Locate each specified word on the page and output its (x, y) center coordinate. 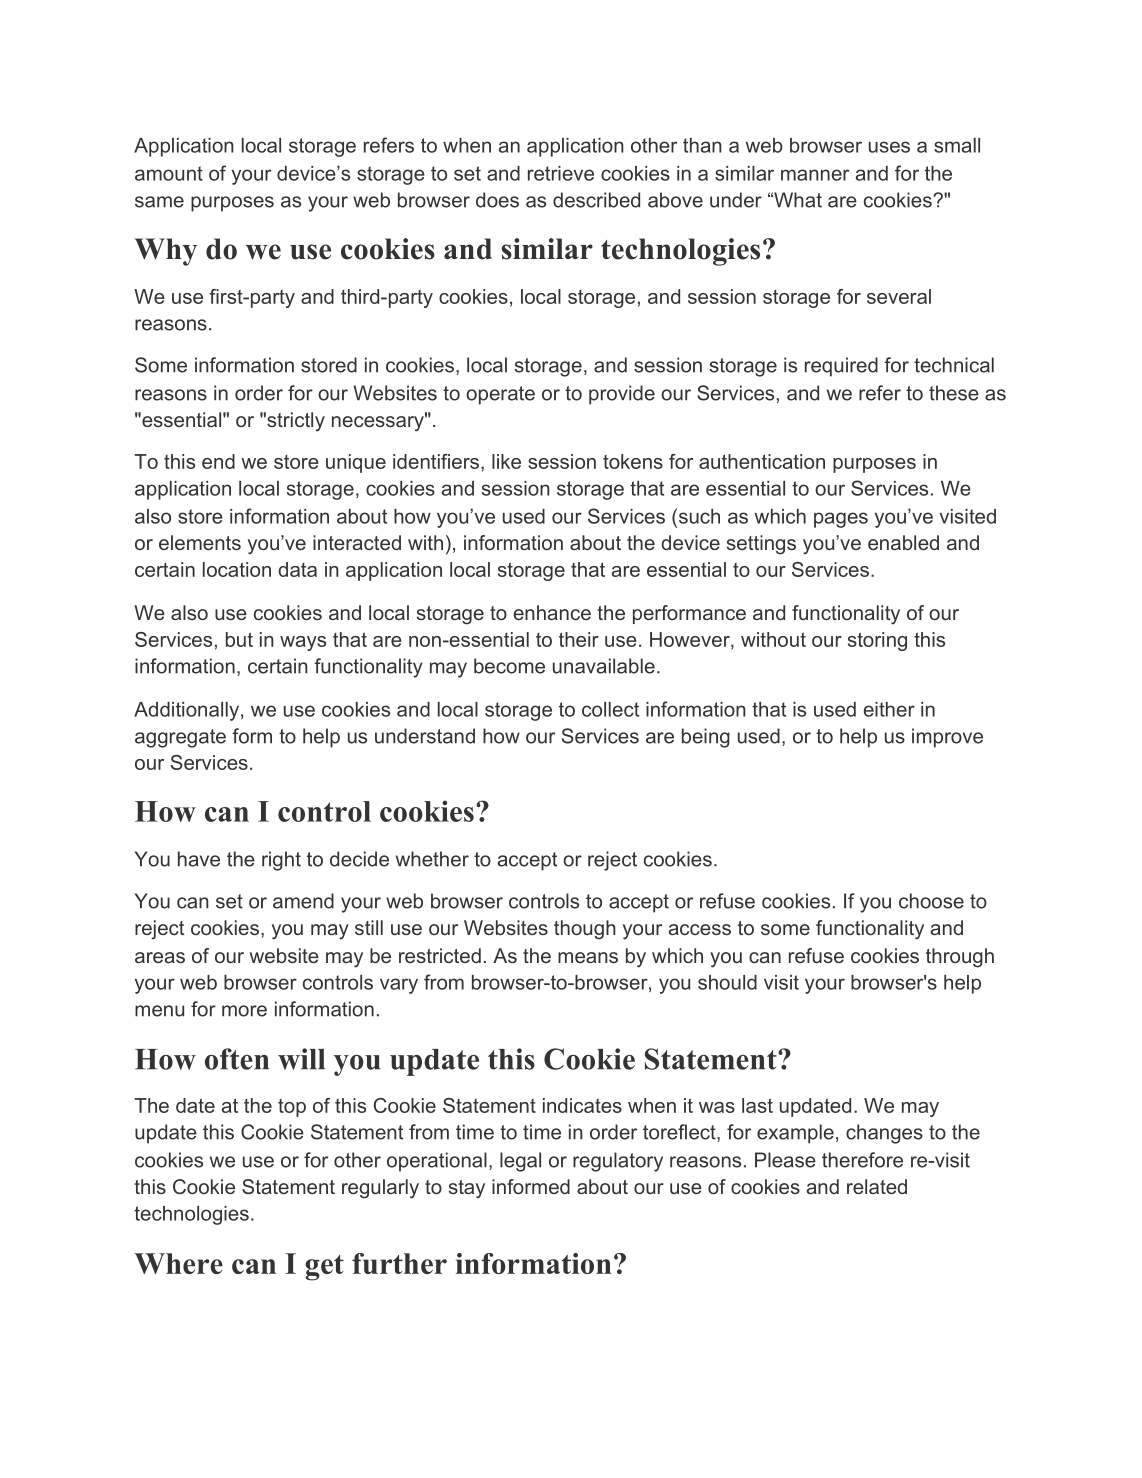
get (324, 1268)
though (585, 930)
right (281, 861)
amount (169, 173)
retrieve (561, 173)
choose (931, 901)
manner (815, 175)
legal (520, 1162)
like (506, 461)
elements (200, 542)
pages (841, 520)
